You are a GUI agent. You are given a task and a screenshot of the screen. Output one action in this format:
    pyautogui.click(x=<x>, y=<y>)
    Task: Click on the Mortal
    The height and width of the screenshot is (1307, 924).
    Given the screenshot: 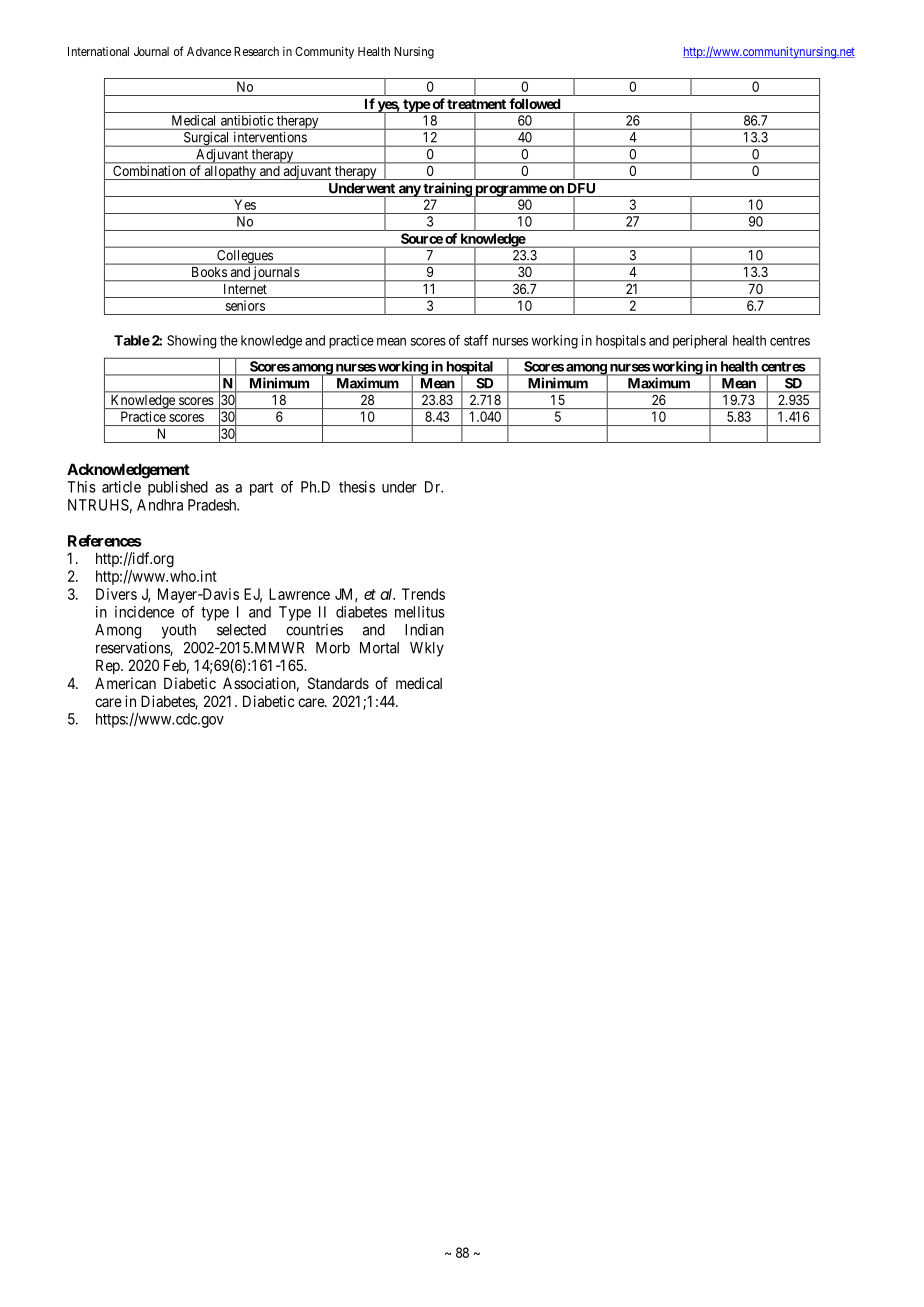 What is the action you would take?
    pyautogui.click(x=379, y=648)
